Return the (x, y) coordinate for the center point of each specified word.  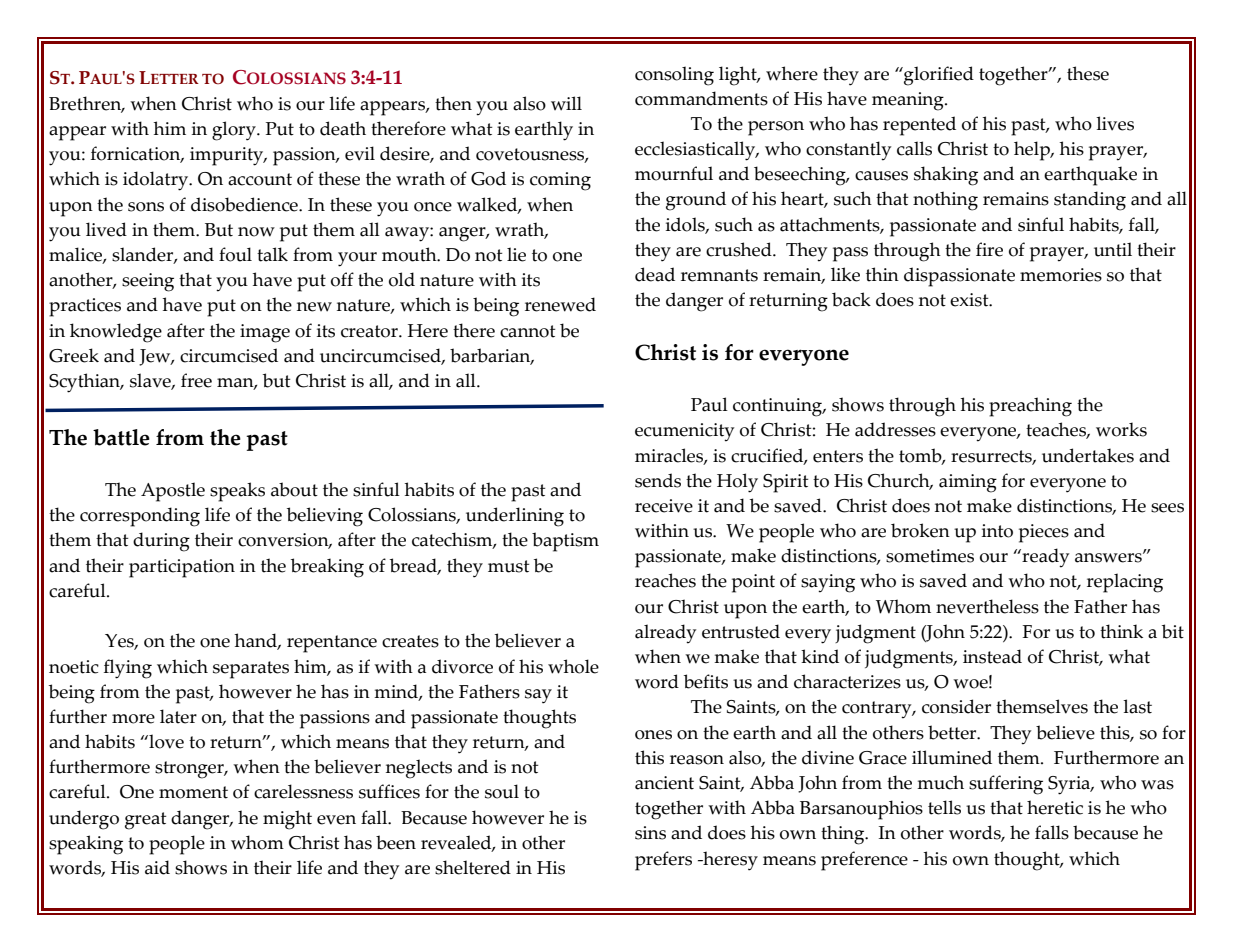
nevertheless (987, 606)
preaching (1030, 407)
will (566, 103)
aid (157, 867)
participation (182, 568)
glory (235, 131)
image (265, 333)
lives (1115, 123)
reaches (665, 580)
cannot (527, 331)
